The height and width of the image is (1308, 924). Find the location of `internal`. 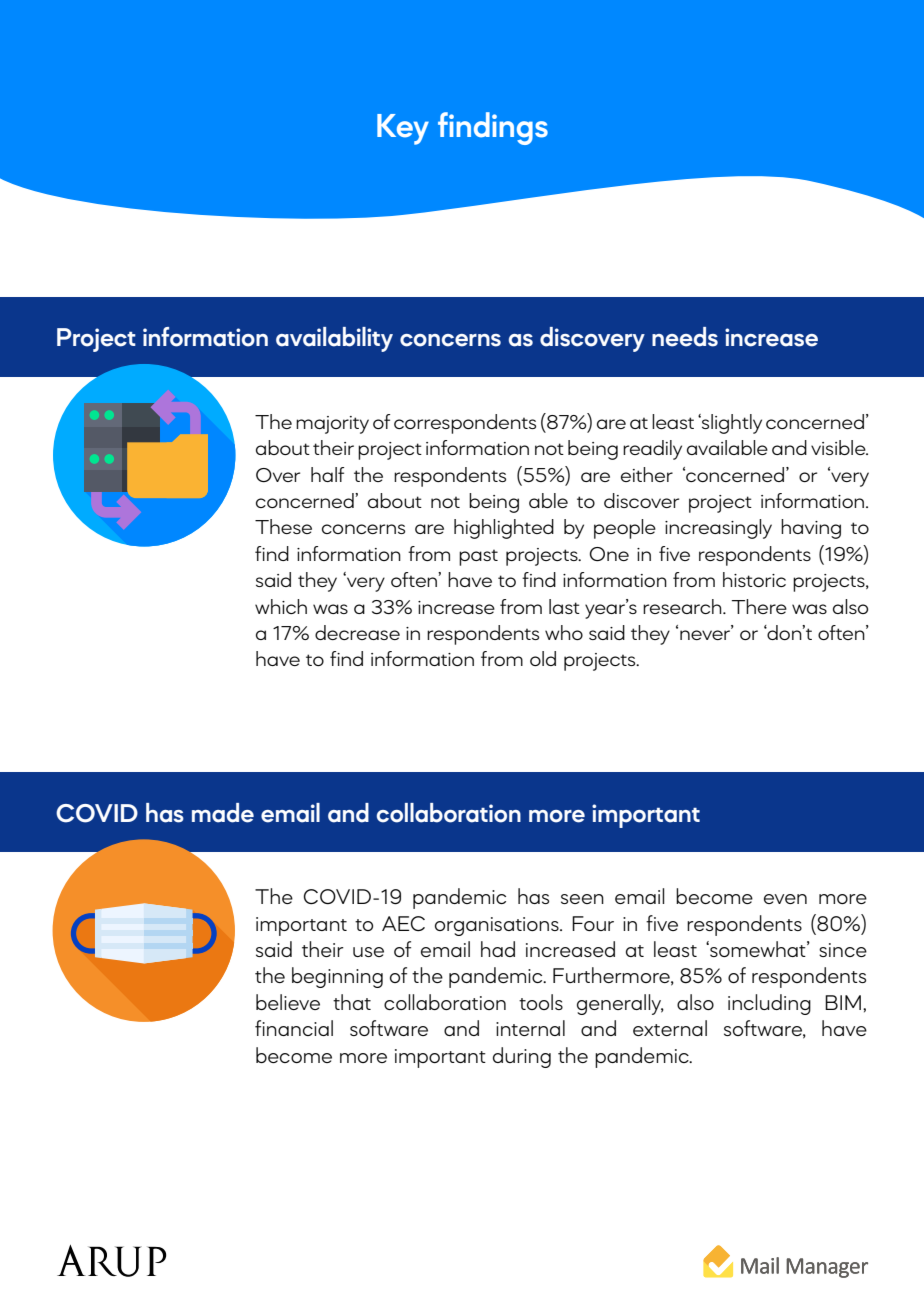

internal is located at coordinates (530, 1028).
